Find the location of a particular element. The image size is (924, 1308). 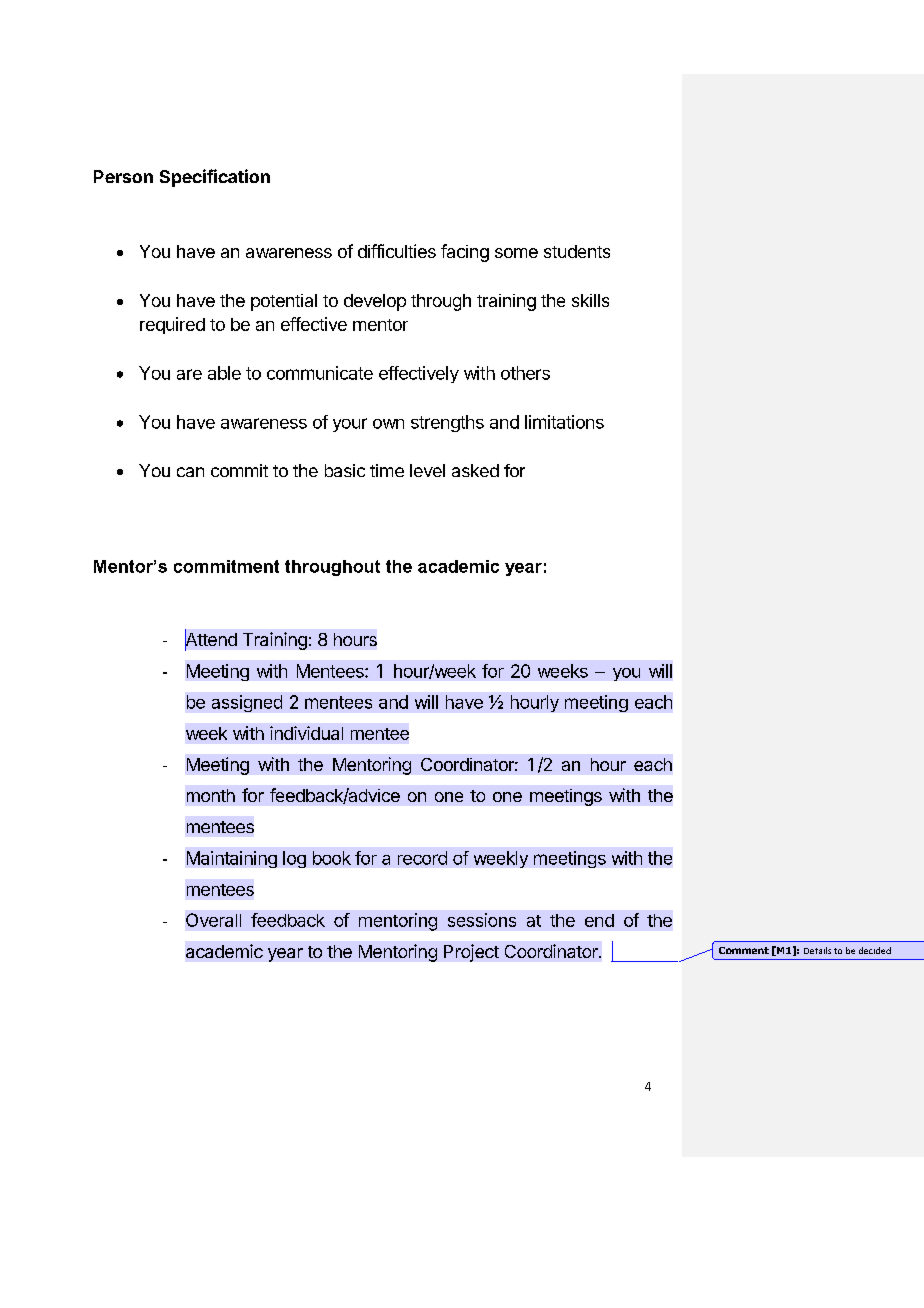

sessions is located at coordinates (482, 920).
